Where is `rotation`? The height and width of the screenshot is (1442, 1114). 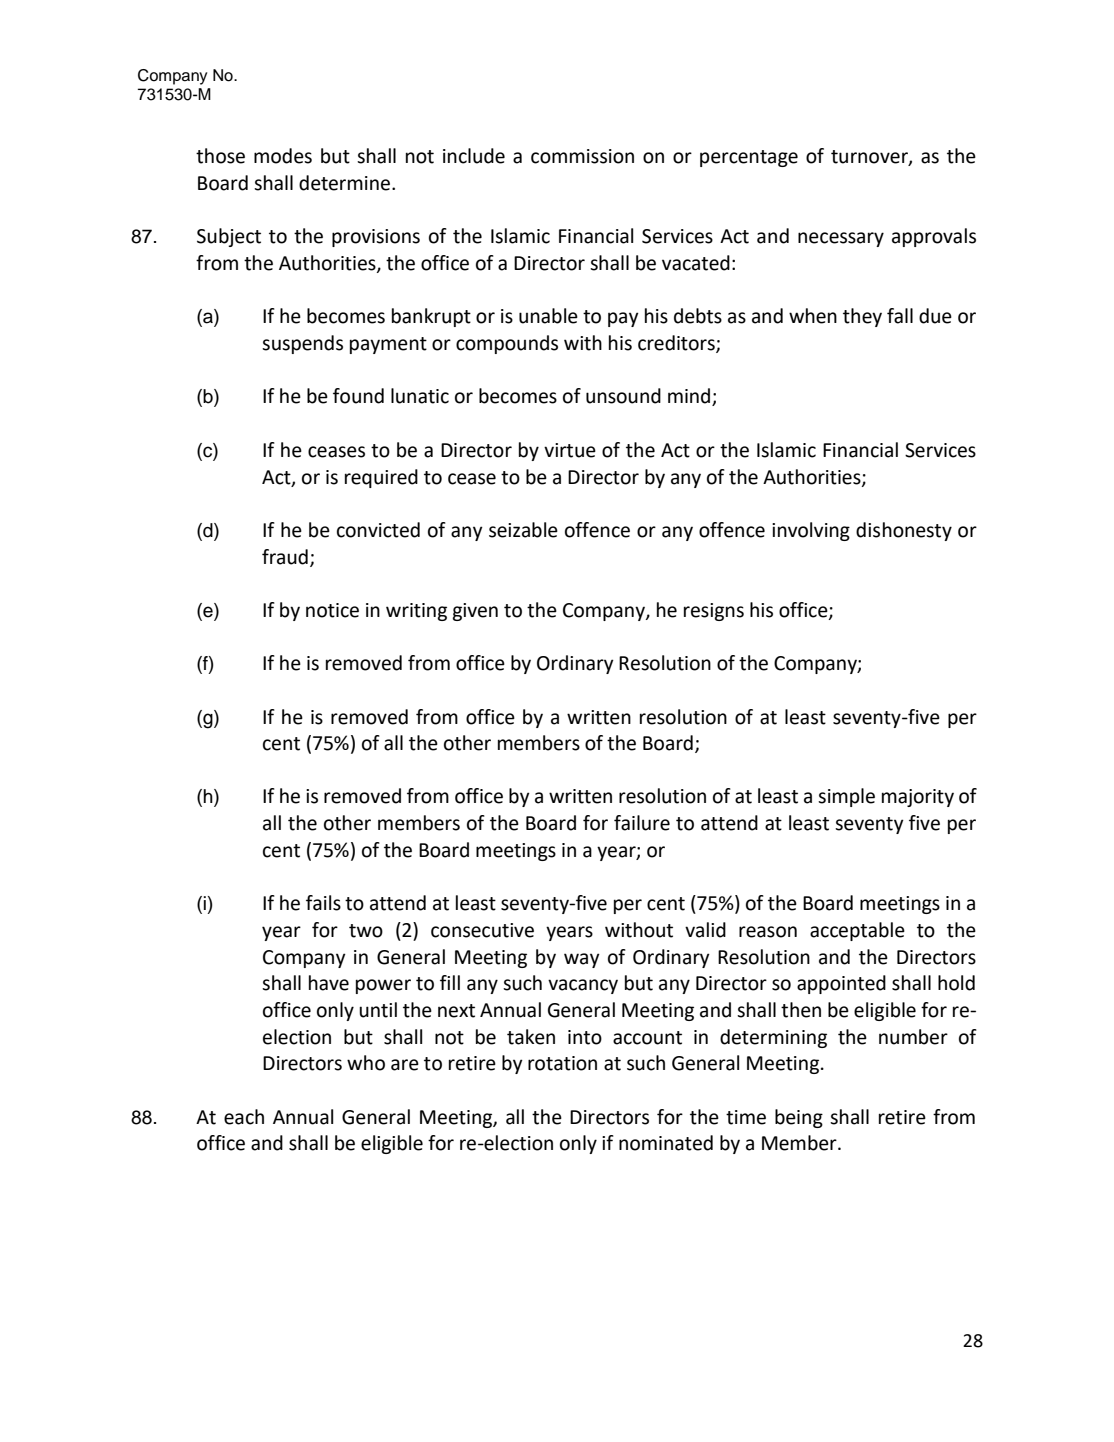 rotation is located at coordinates (562, 1063).
